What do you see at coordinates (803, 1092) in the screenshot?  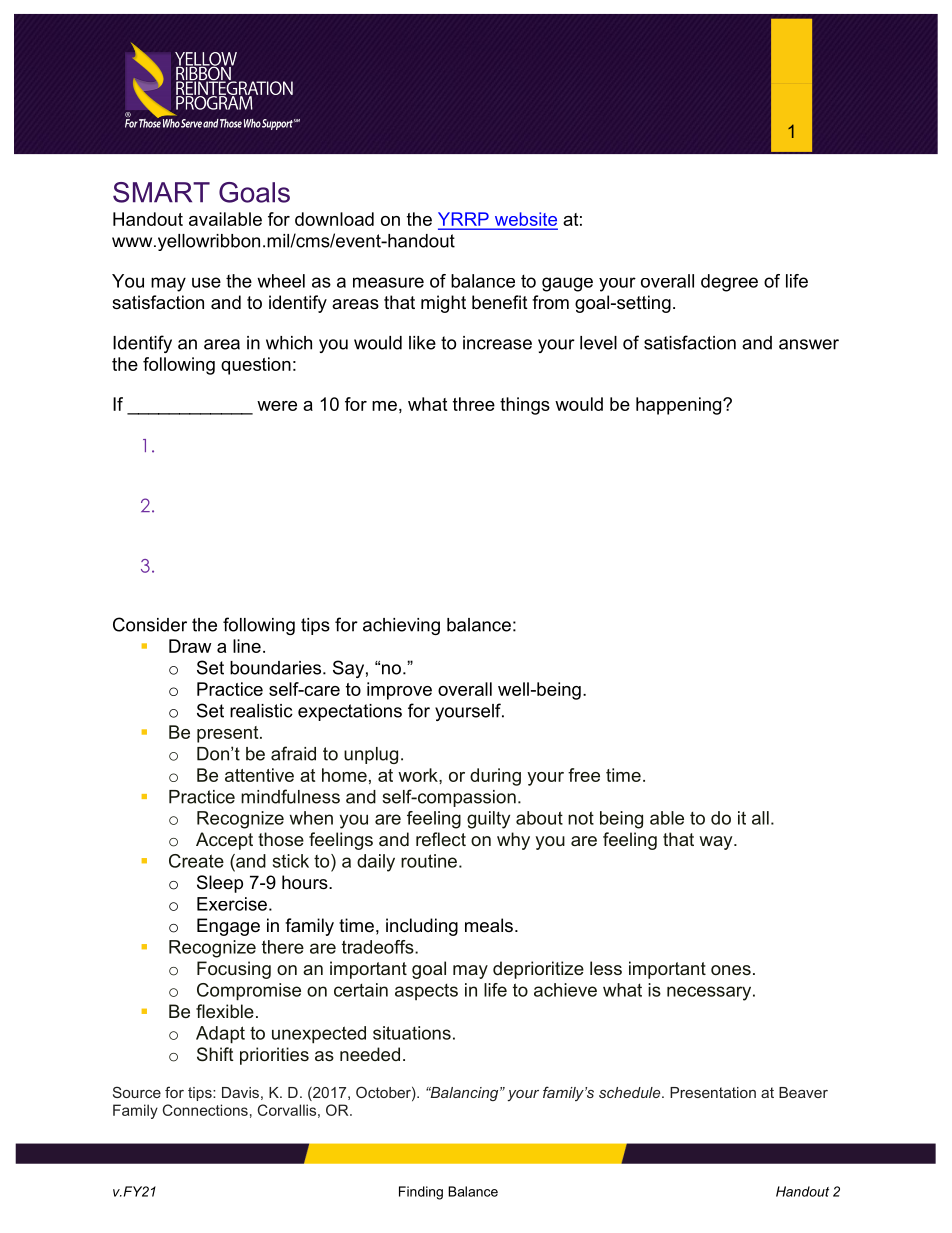 I see `Beaver` at bounding box center [803, 1092].
